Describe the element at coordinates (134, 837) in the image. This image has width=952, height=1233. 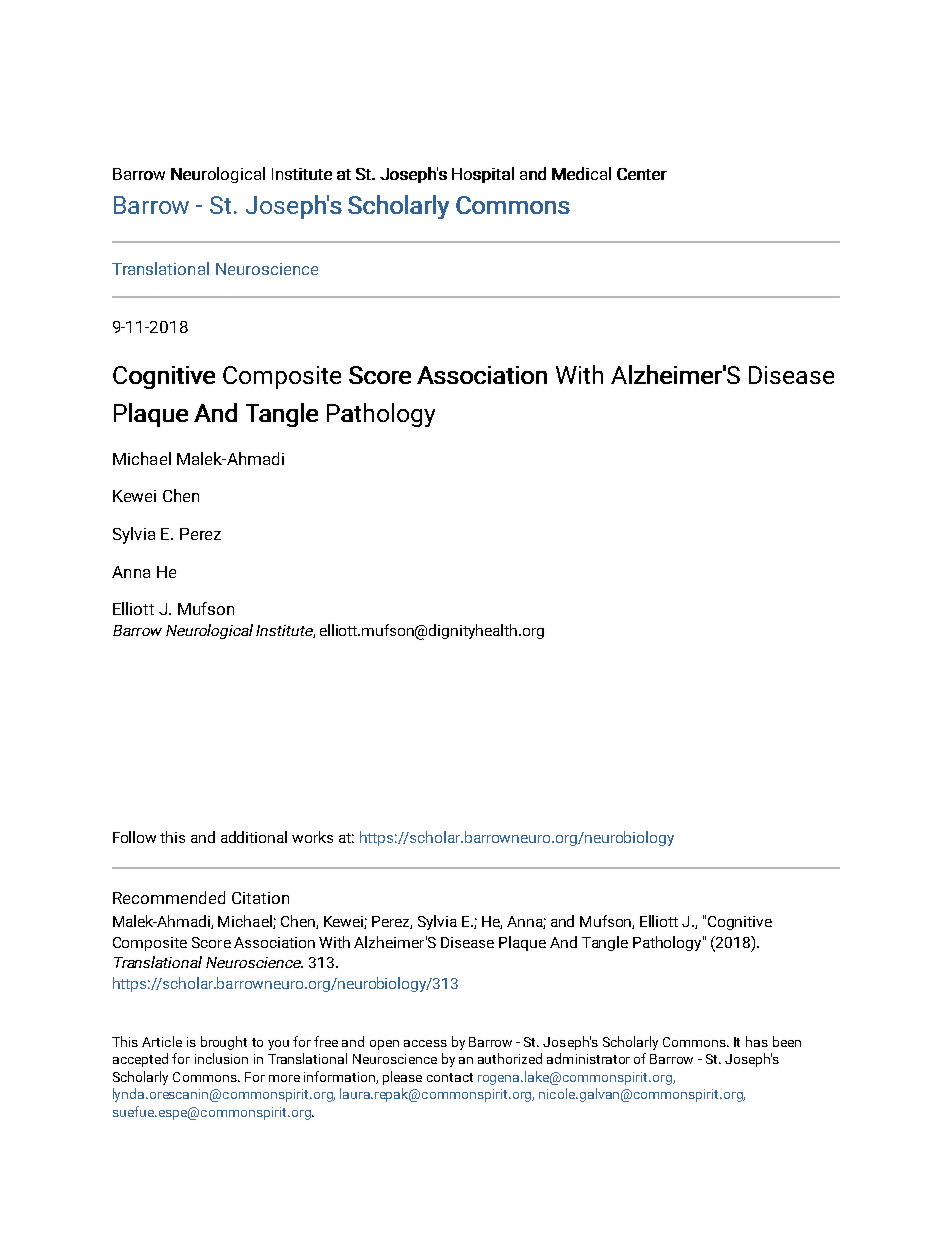
I see `Follow` at that location.
